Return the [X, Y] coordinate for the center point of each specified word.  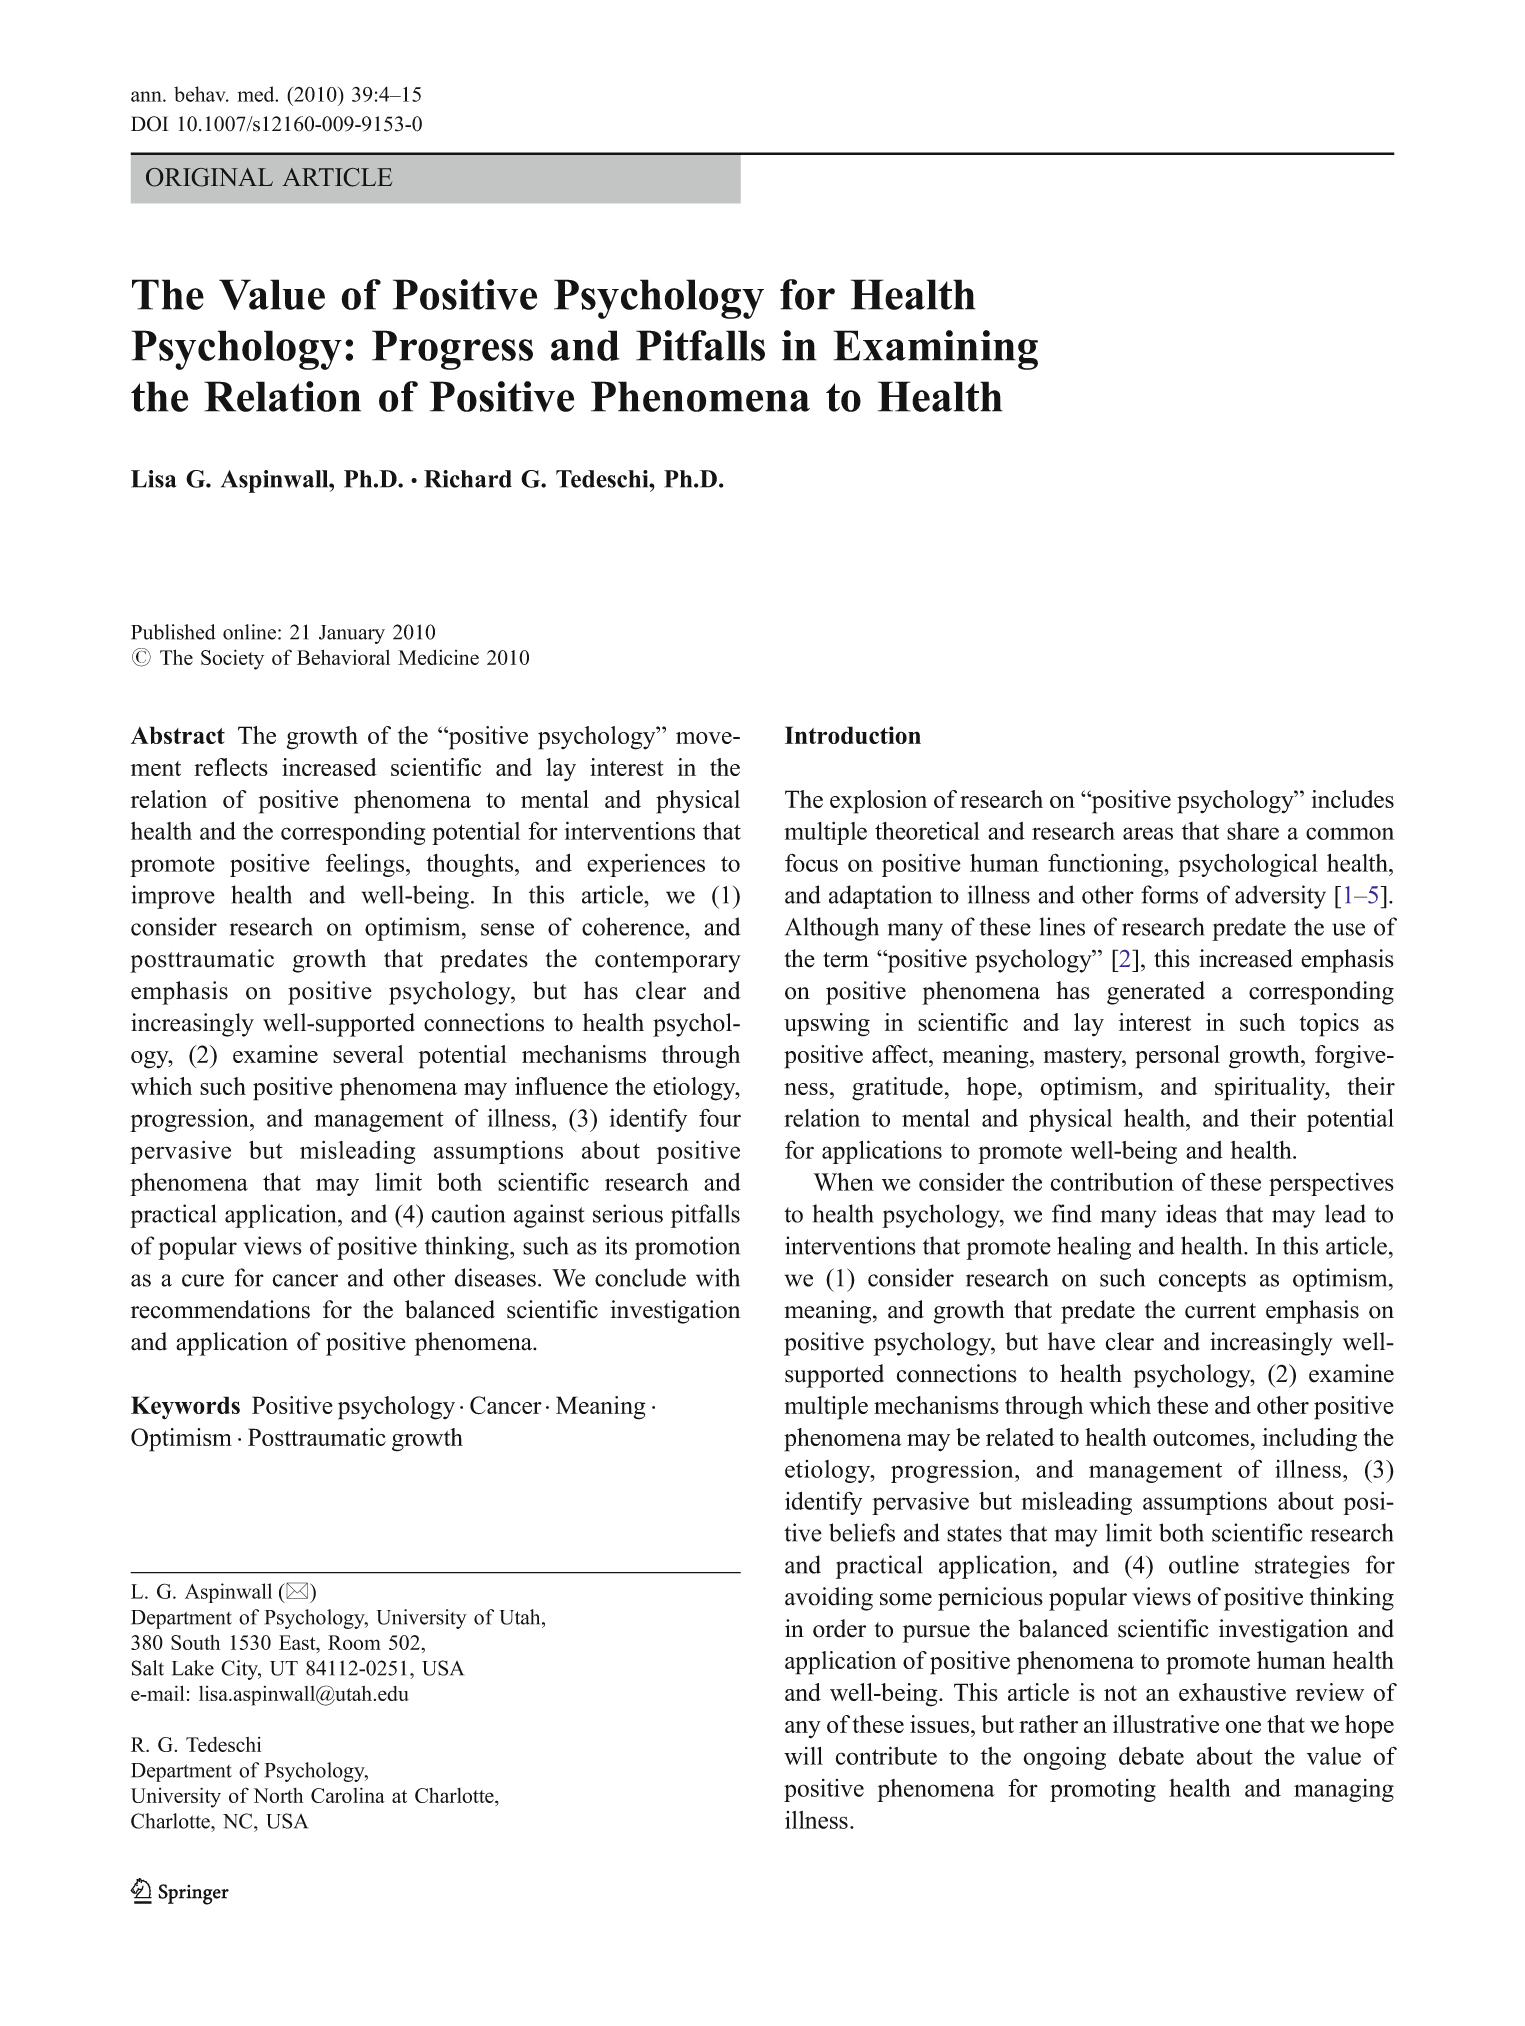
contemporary [668, 962]
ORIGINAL [209, 177]
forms [1169, 894]
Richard [468, 479]
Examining [935, 350]
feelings [366, 865]
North [278, 1795]
